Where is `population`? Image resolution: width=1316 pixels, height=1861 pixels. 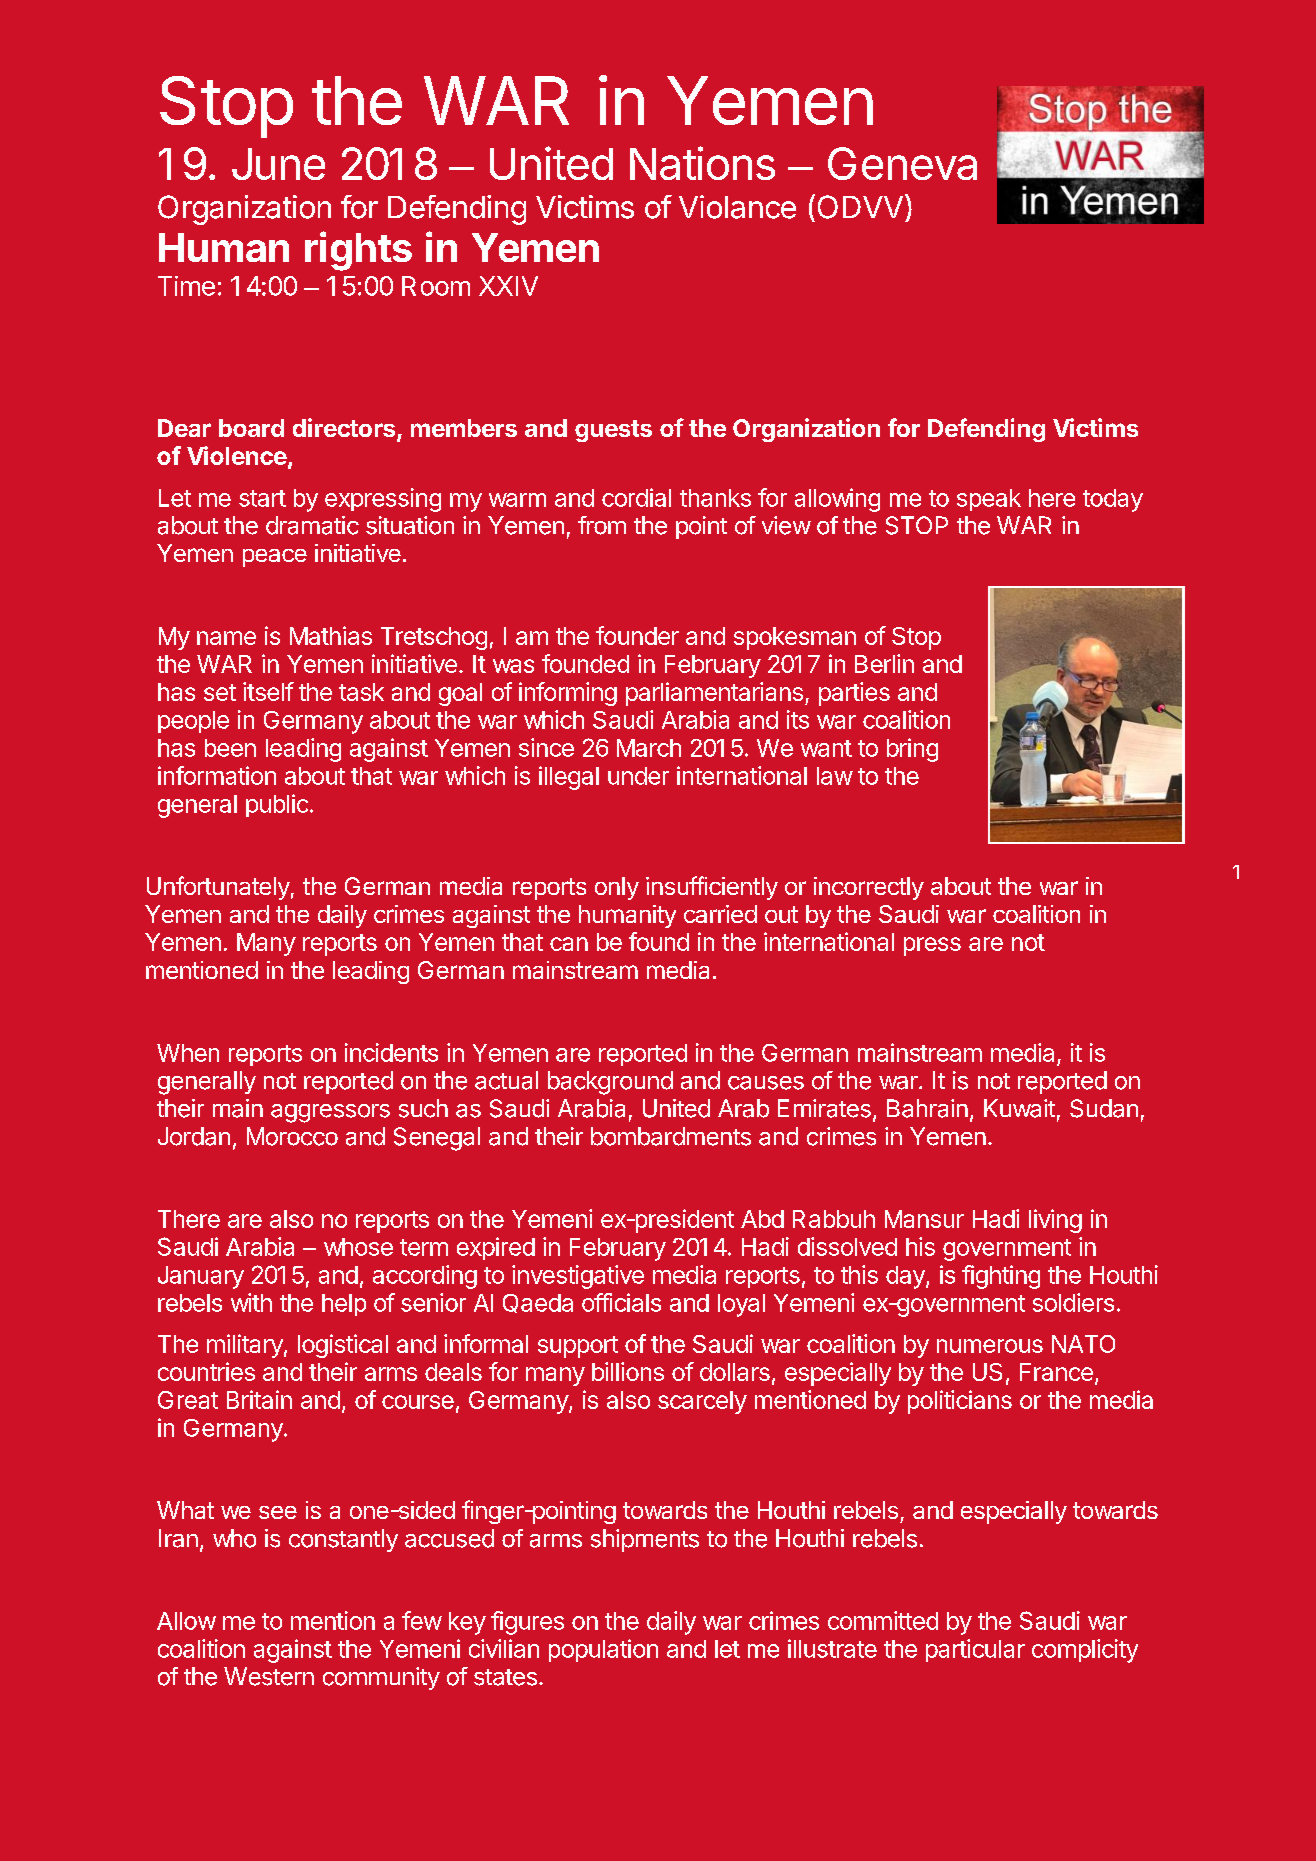
population is located at coordinates (603, 1650).
